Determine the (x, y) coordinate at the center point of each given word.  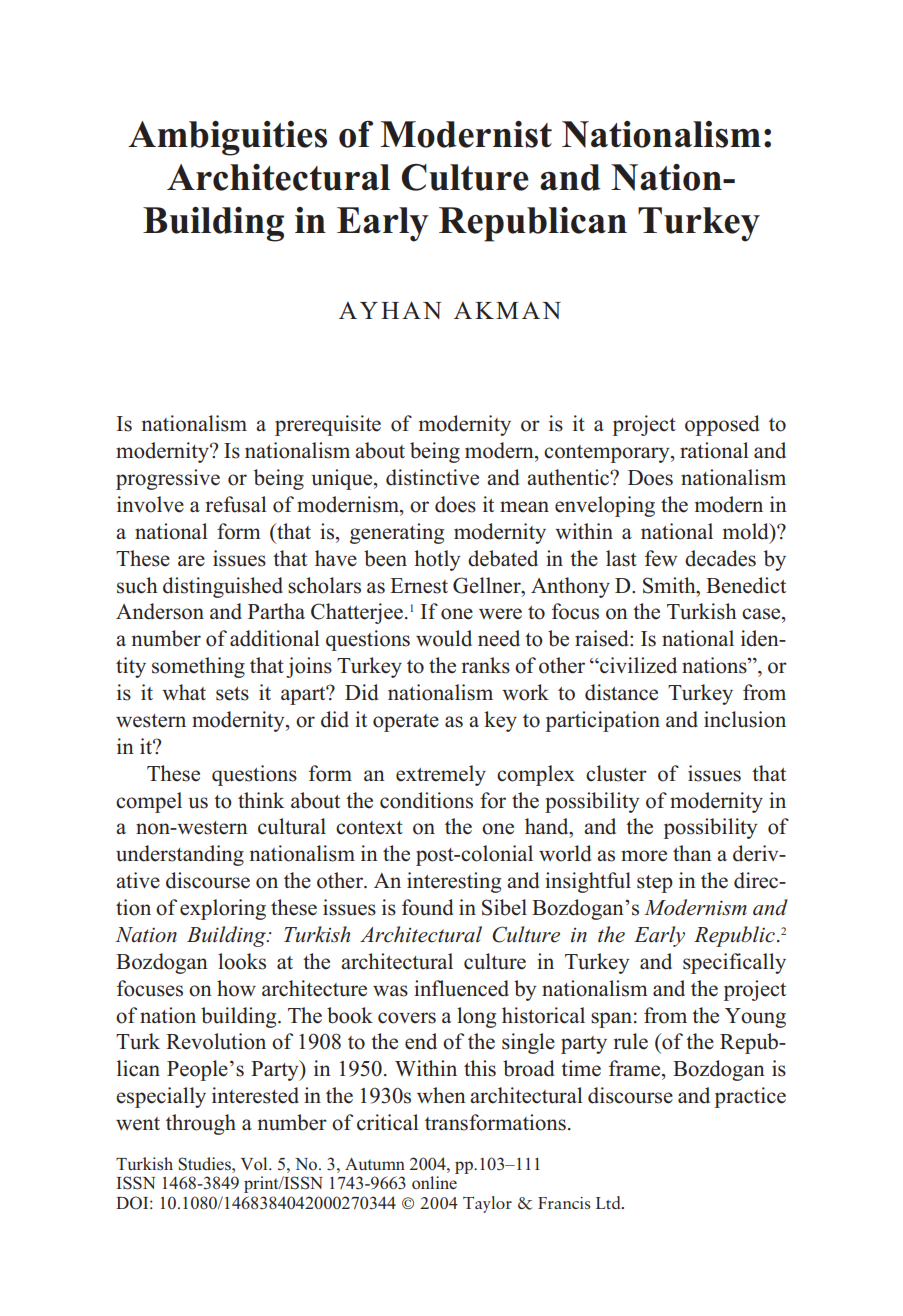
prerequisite (328, 425)
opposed (722, 425)
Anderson (160, 611)
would (444, 638)
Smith (670, 585)
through (201, 1124)
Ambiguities (227, 138)
